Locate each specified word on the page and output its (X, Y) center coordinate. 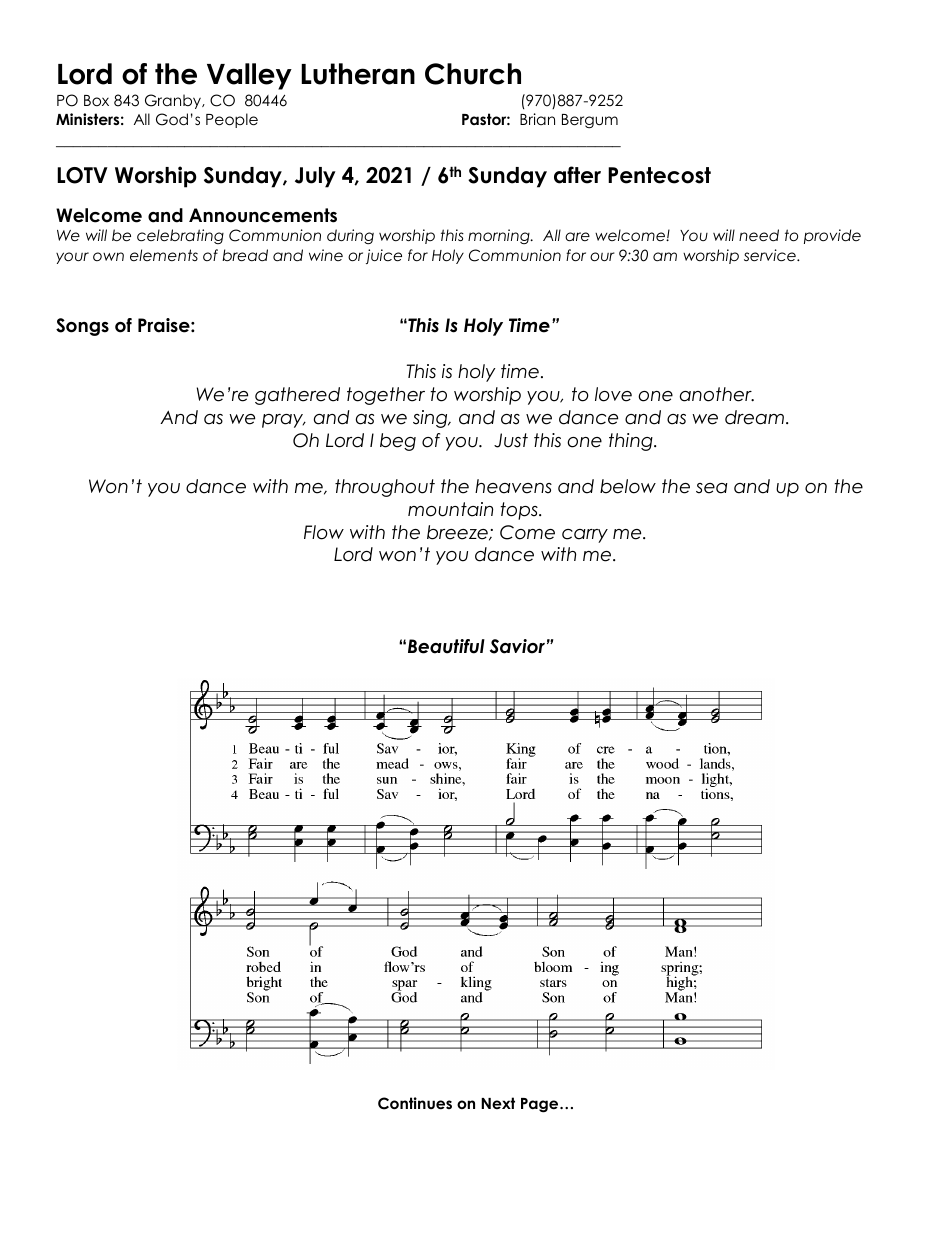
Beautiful (446, 646)
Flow (324, 532)
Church (473, 74)
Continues (415, 1103)
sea (712, 488)
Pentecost (659, 175)
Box (96, 100)
